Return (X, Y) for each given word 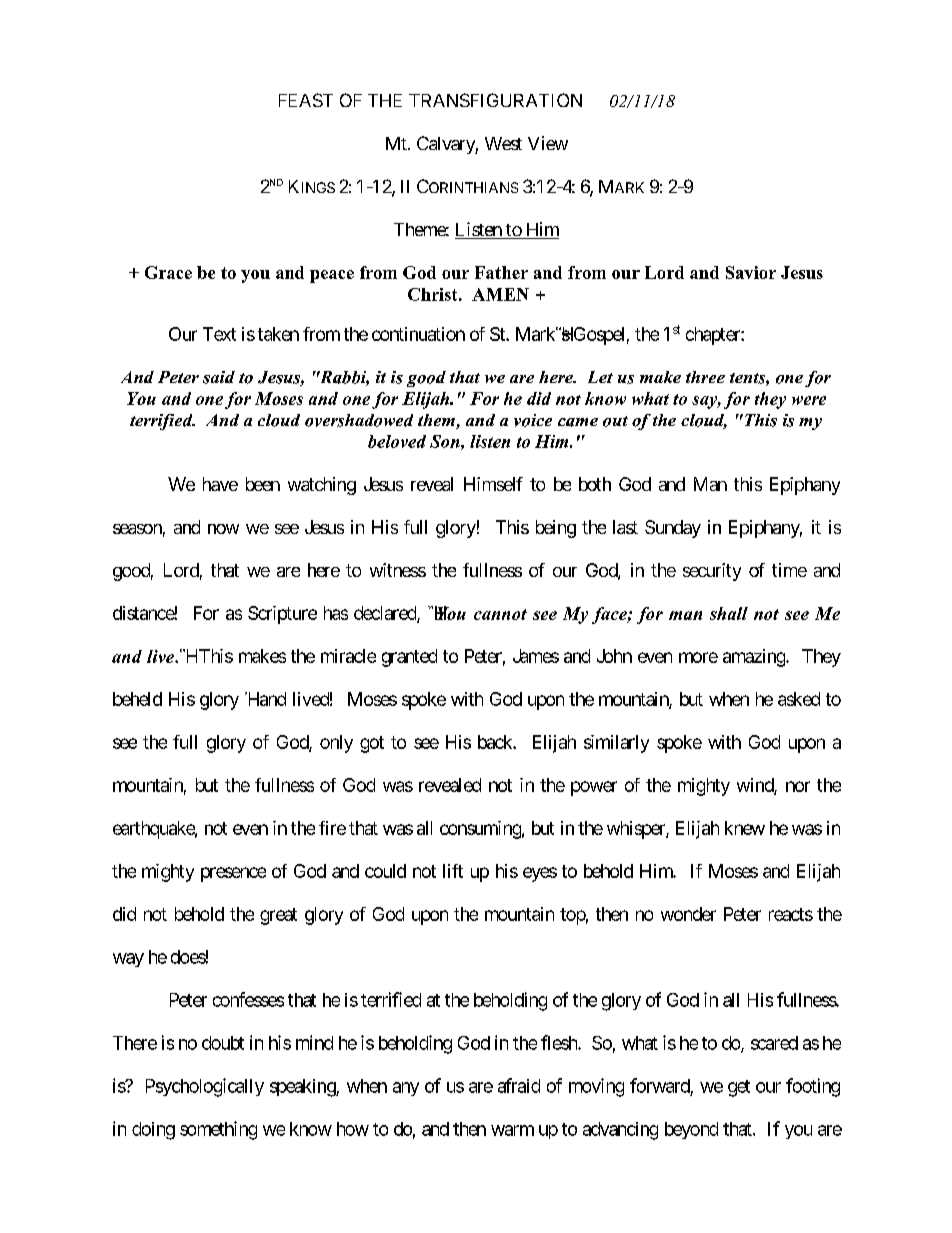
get (739, 1088)
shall (729, 613)
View (548, 143)
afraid (519, 1085)
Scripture (282, 615)
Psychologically (205, 1087)
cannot (500, 614)
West (503, 143)
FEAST (306, 100)
